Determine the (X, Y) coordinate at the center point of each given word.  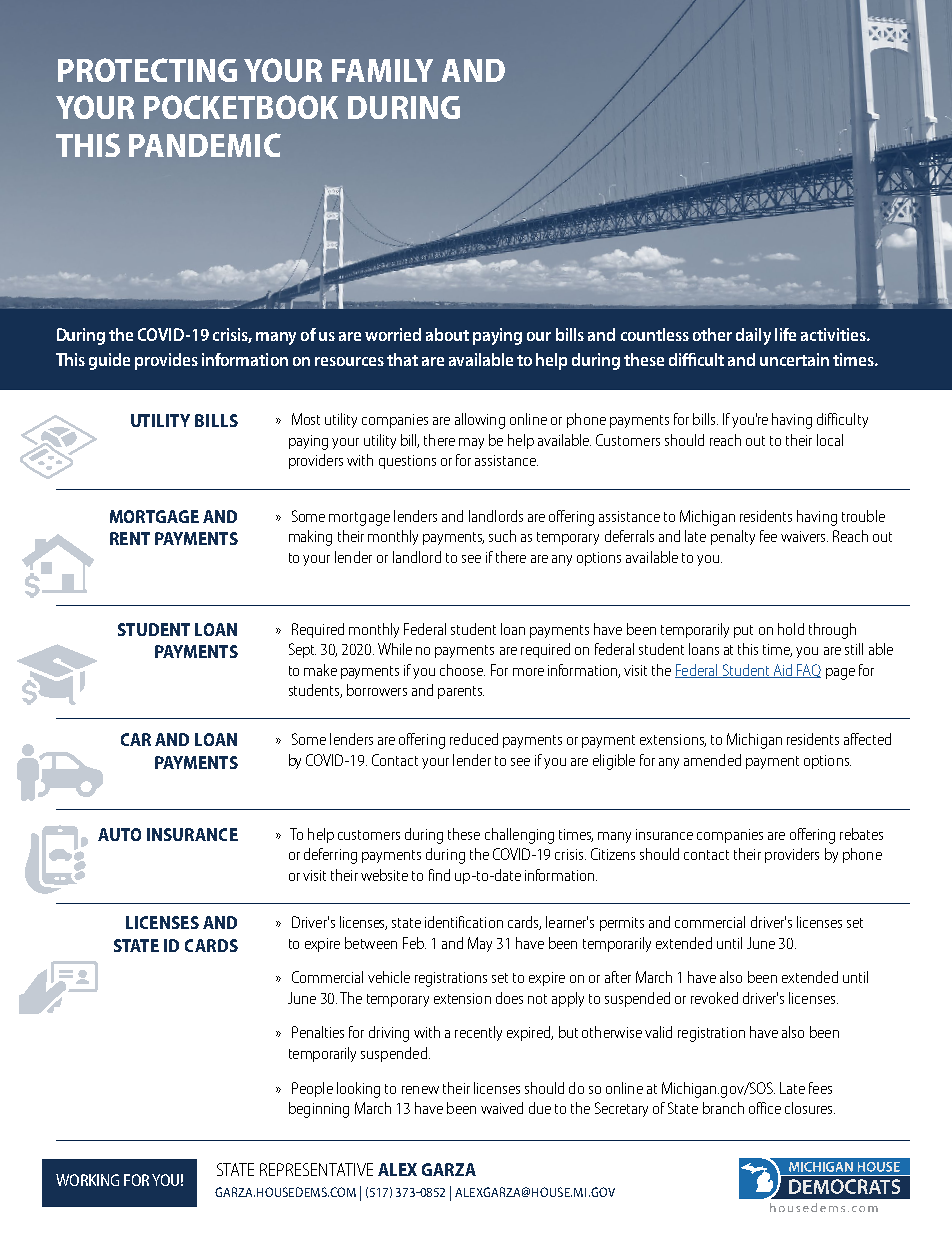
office (765, 1108)
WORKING (87, 1180)
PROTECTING (147, 70)
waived (502, 1108)
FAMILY (382, 70)
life (785, 334)
